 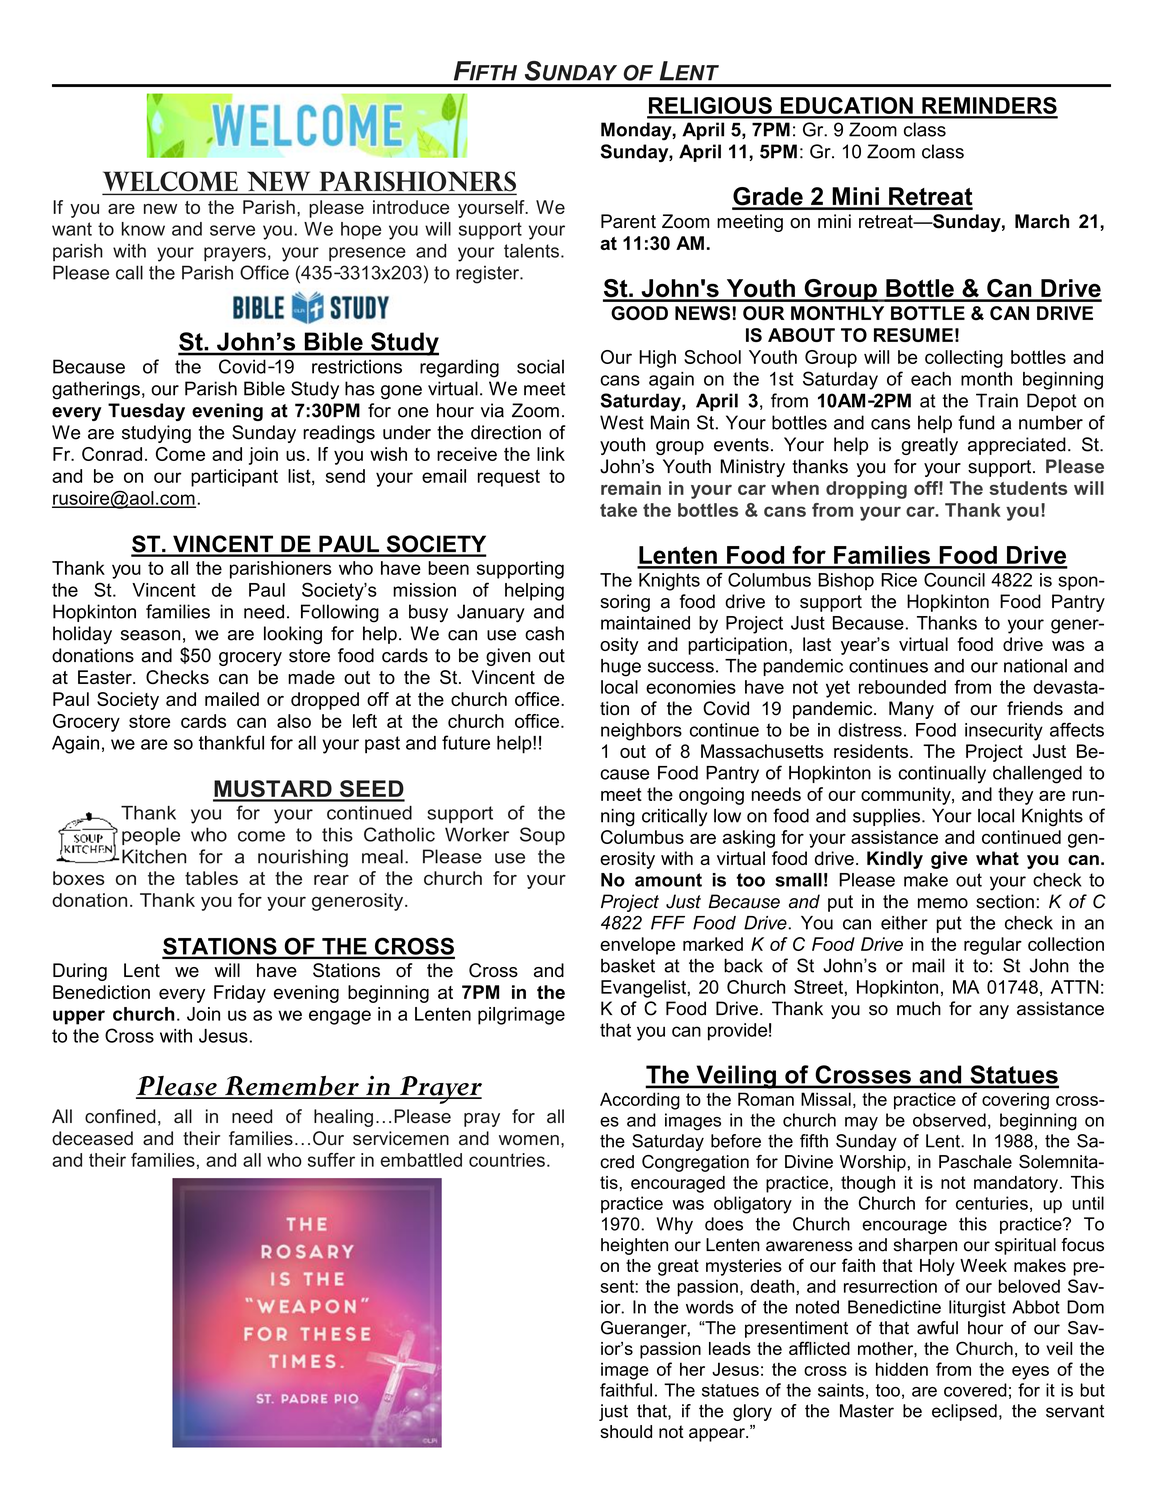 What do you see at coordinates (640, 1101) in the image?
I see `According` at bounding box center [640, 1101].
